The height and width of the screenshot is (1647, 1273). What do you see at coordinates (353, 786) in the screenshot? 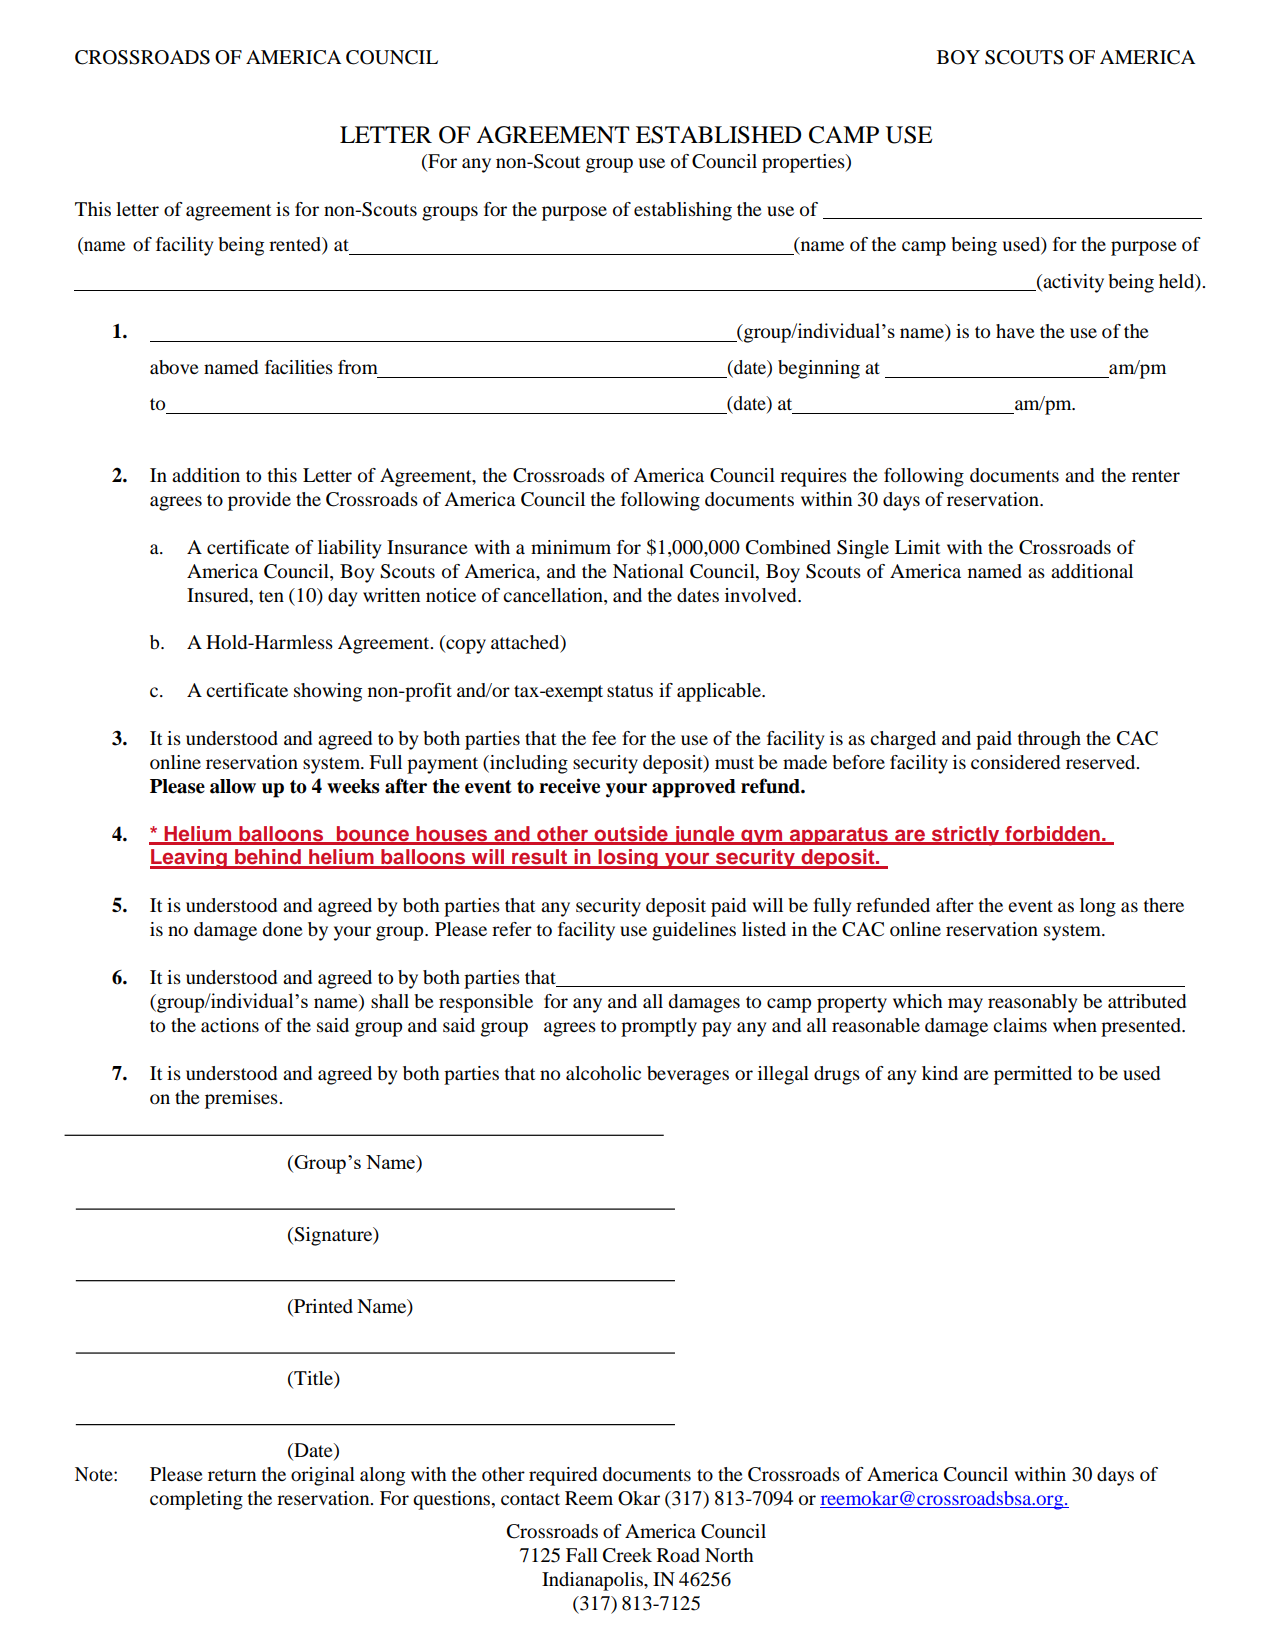
I see `weeks` at bounding box center [353, 786].
